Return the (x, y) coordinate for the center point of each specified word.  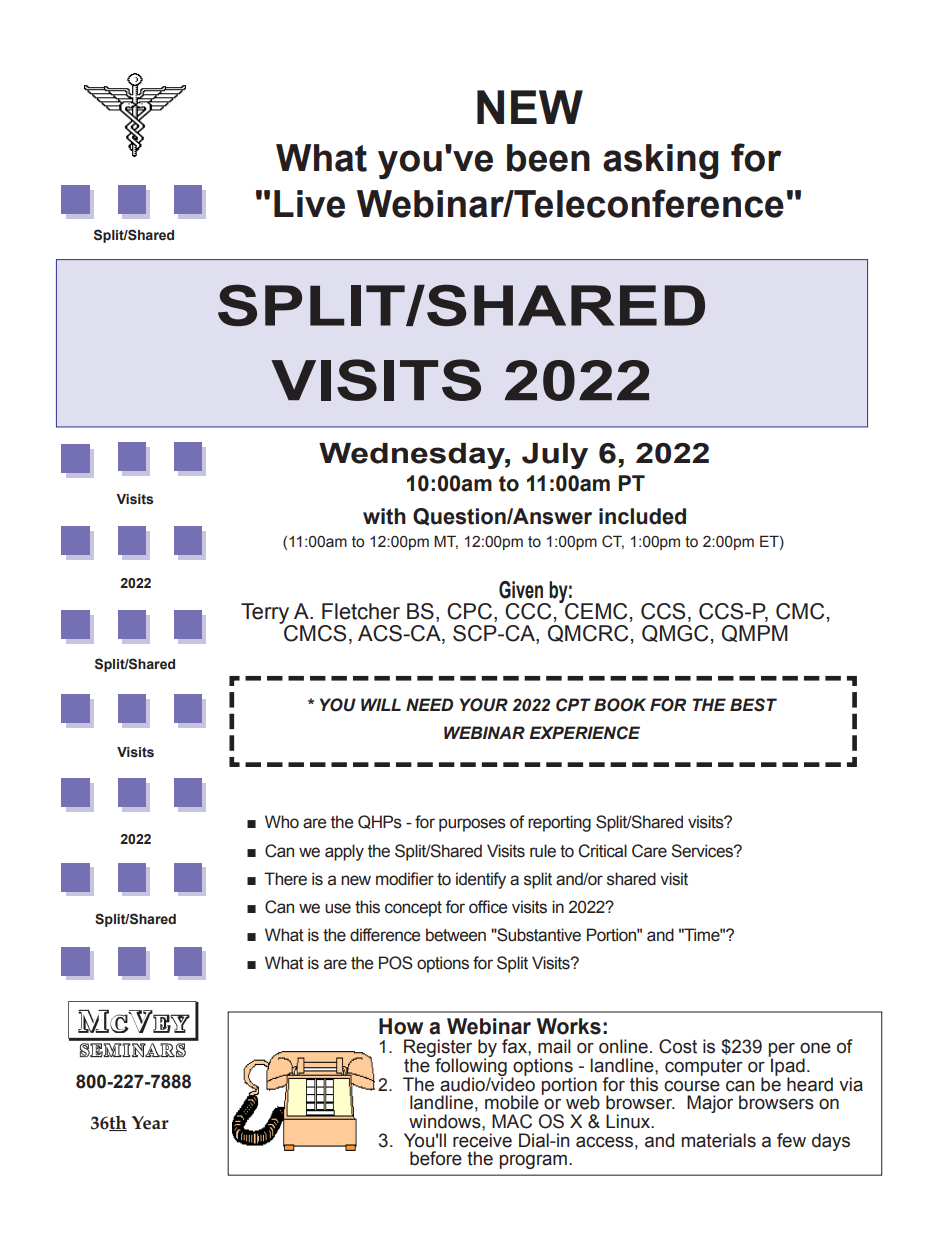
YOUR (484, 705)
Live (309, 204)
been (548, 158)
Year (150, 1123)
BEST (753, 705)
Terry (266, 614)
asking (660, 161)
